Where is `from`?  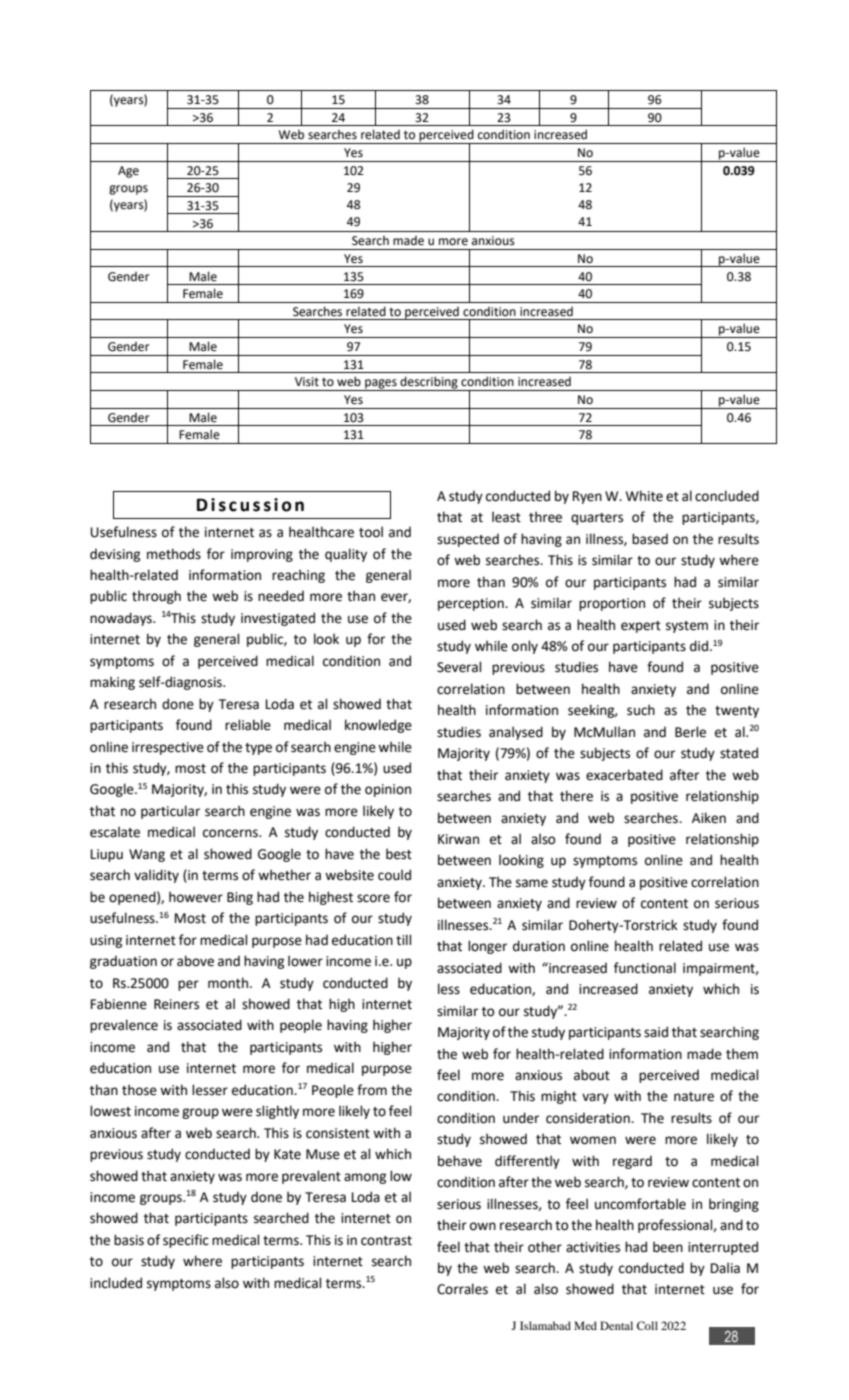
from is located at coordinates (372, 1090).
